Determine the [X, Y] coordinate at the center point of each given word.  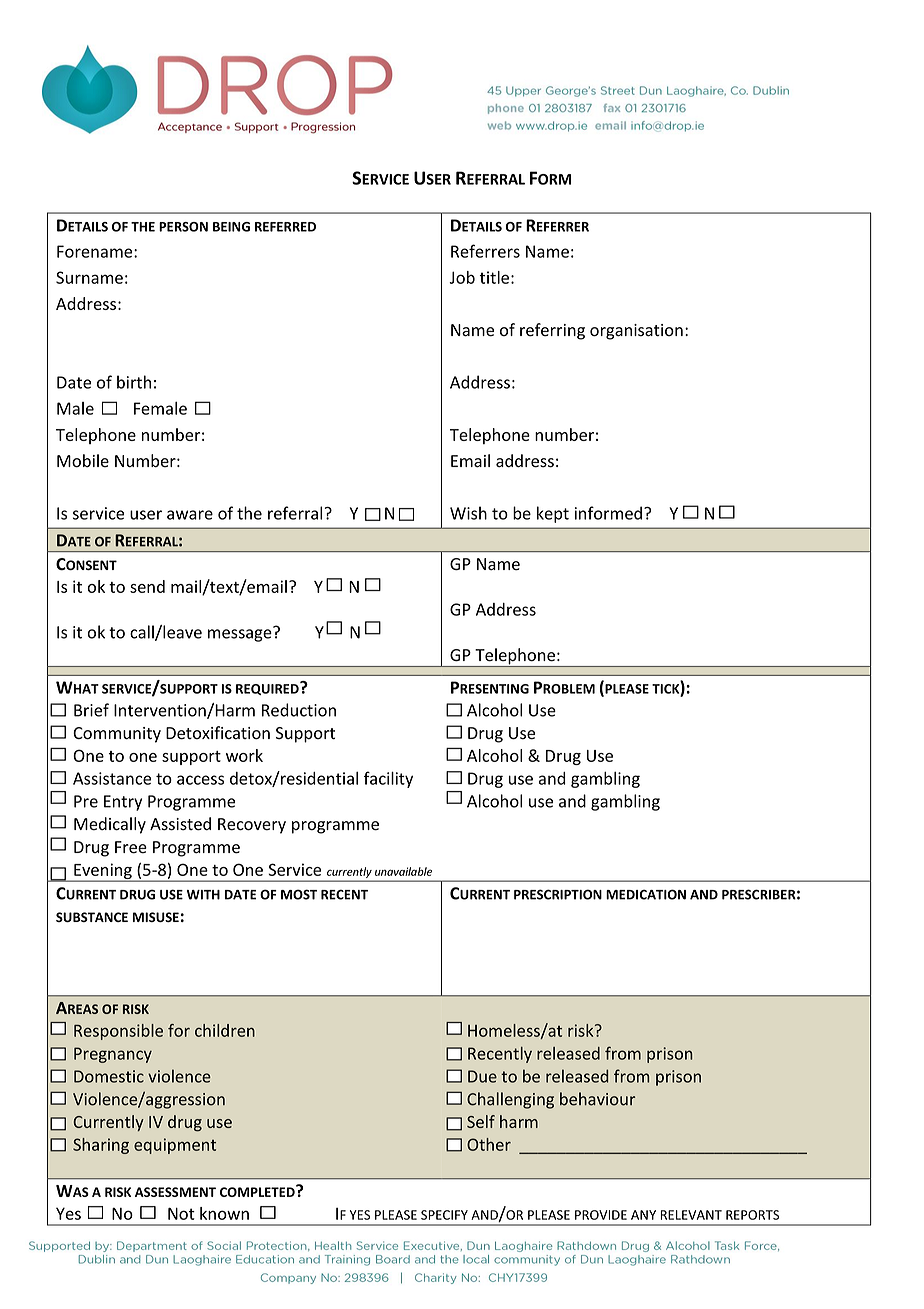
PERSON [183, 227]
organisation [636, 332]
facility [388, 779]
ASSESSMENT [175, 1192]
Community [117, 735]
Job [462, 277]
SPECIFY [444, 1215]
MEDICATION [646, 894]
